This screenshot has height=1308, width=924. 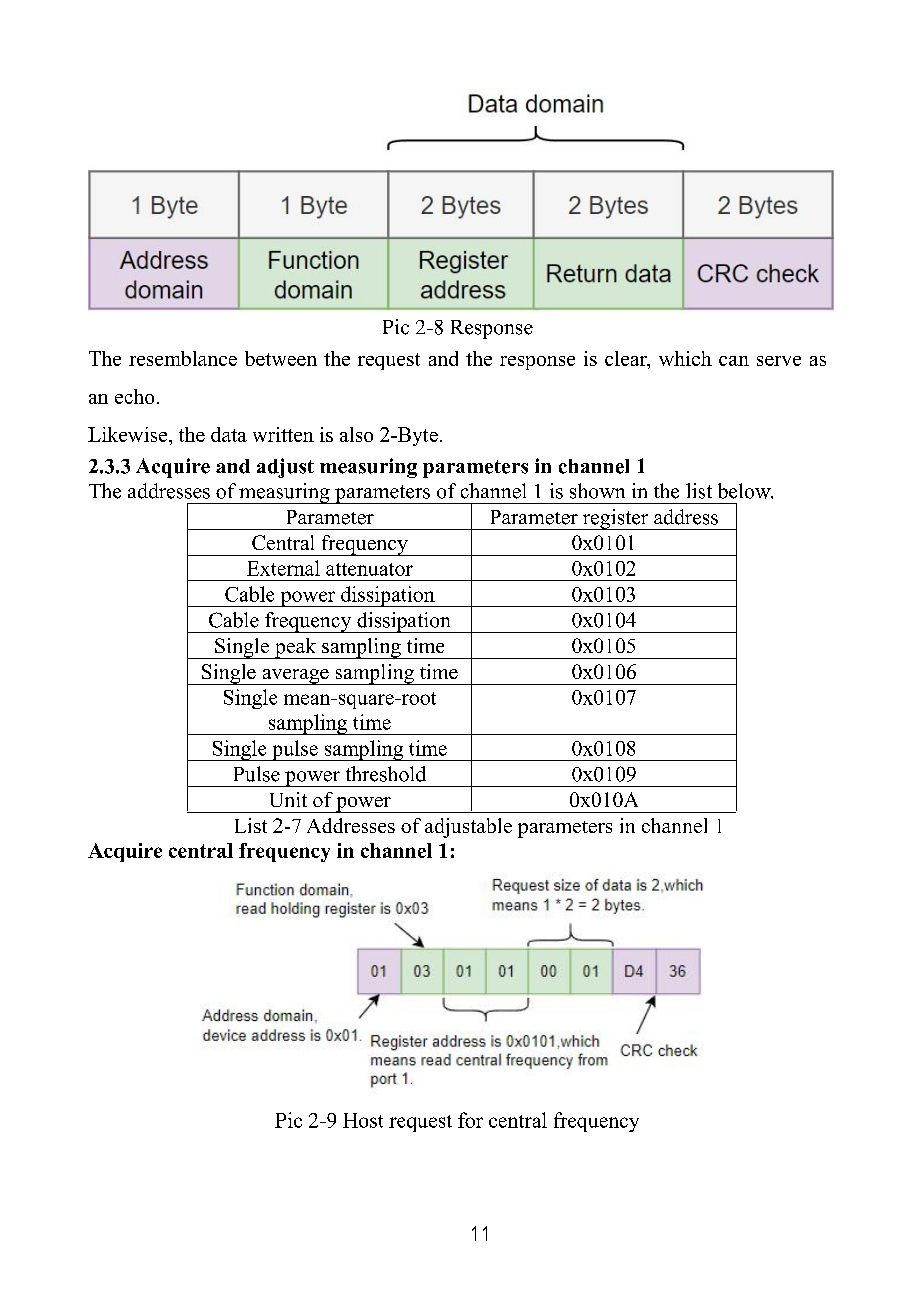 I want to click on resemblance, so click(x=183, y=358).
